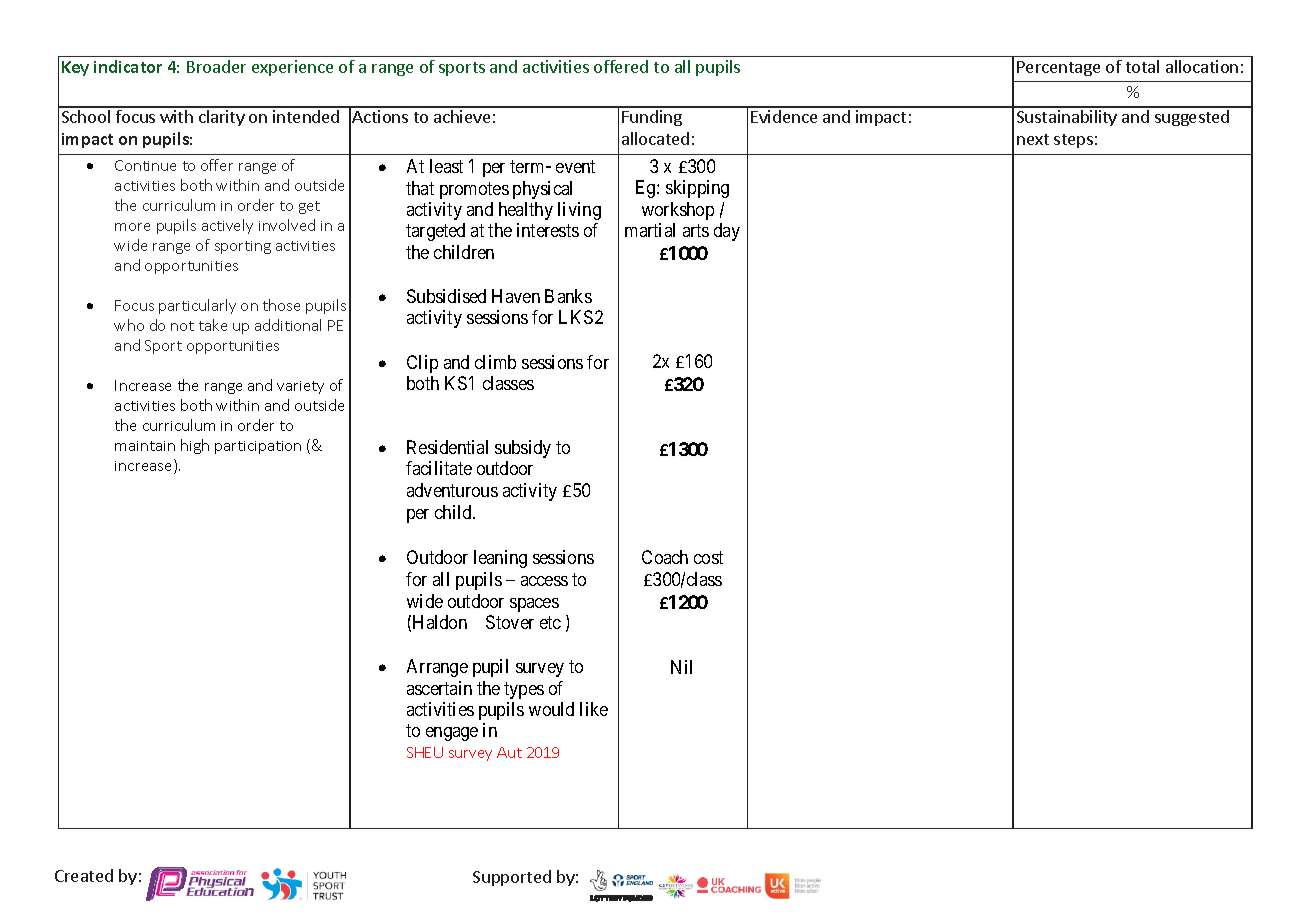 The width and height of the image is (1307, 924). What do you see at coordinates (652, 118) in the image?
I see `Funding` at bounding box center [652, 118].
